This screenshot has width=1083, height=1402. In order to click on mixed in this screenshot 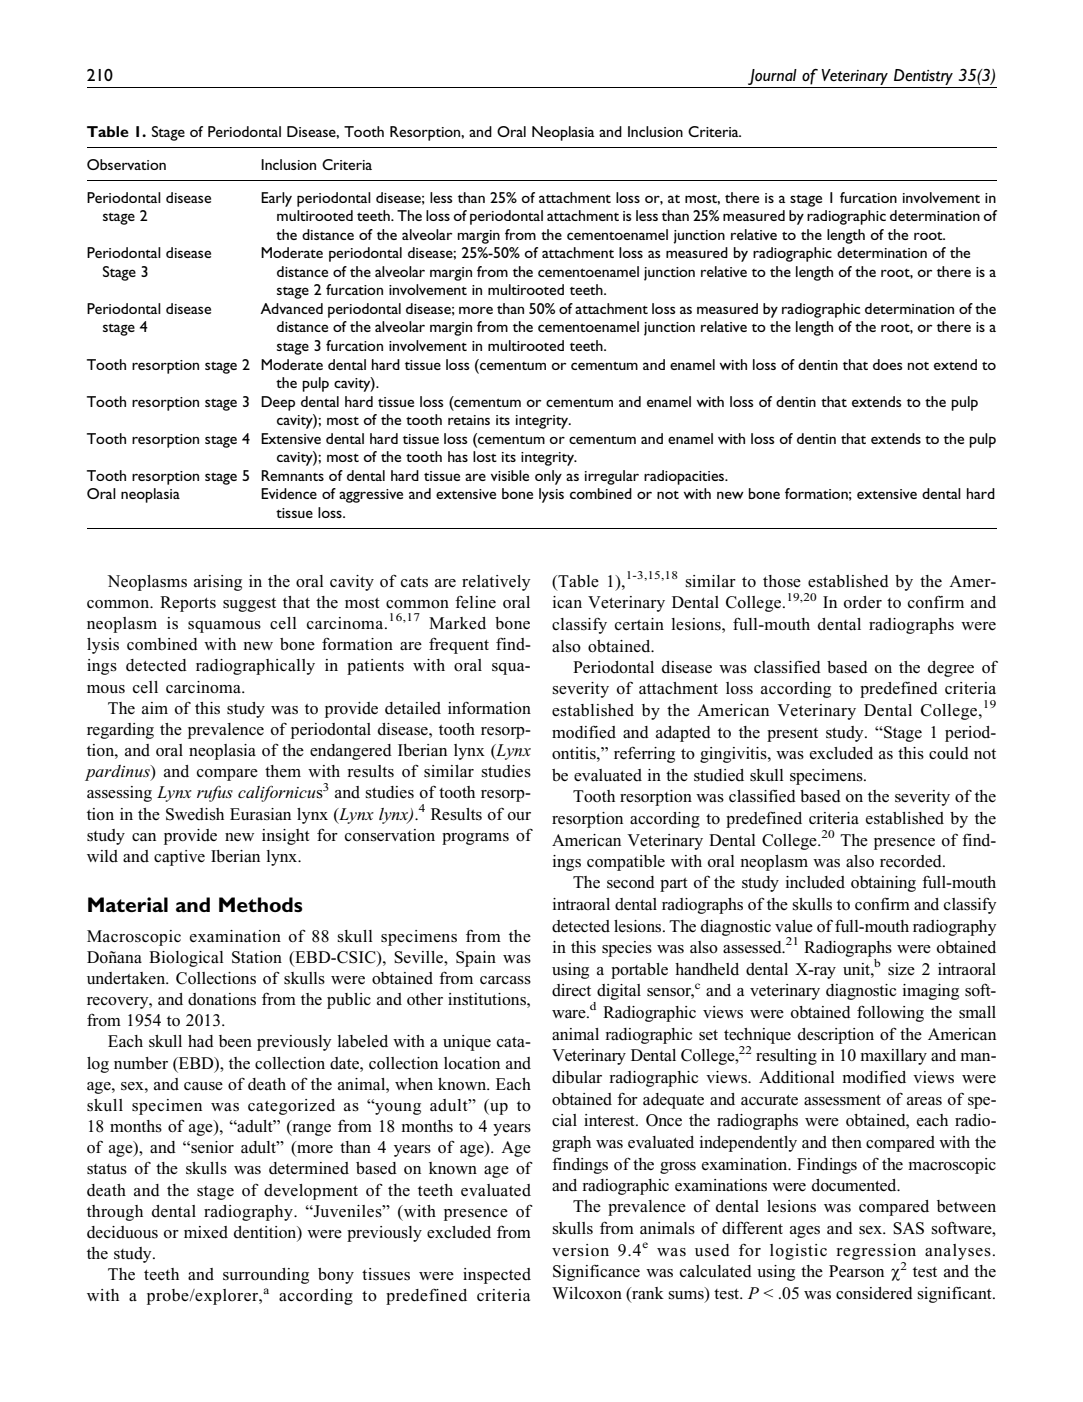, I will do `click(206, 1232)`.
